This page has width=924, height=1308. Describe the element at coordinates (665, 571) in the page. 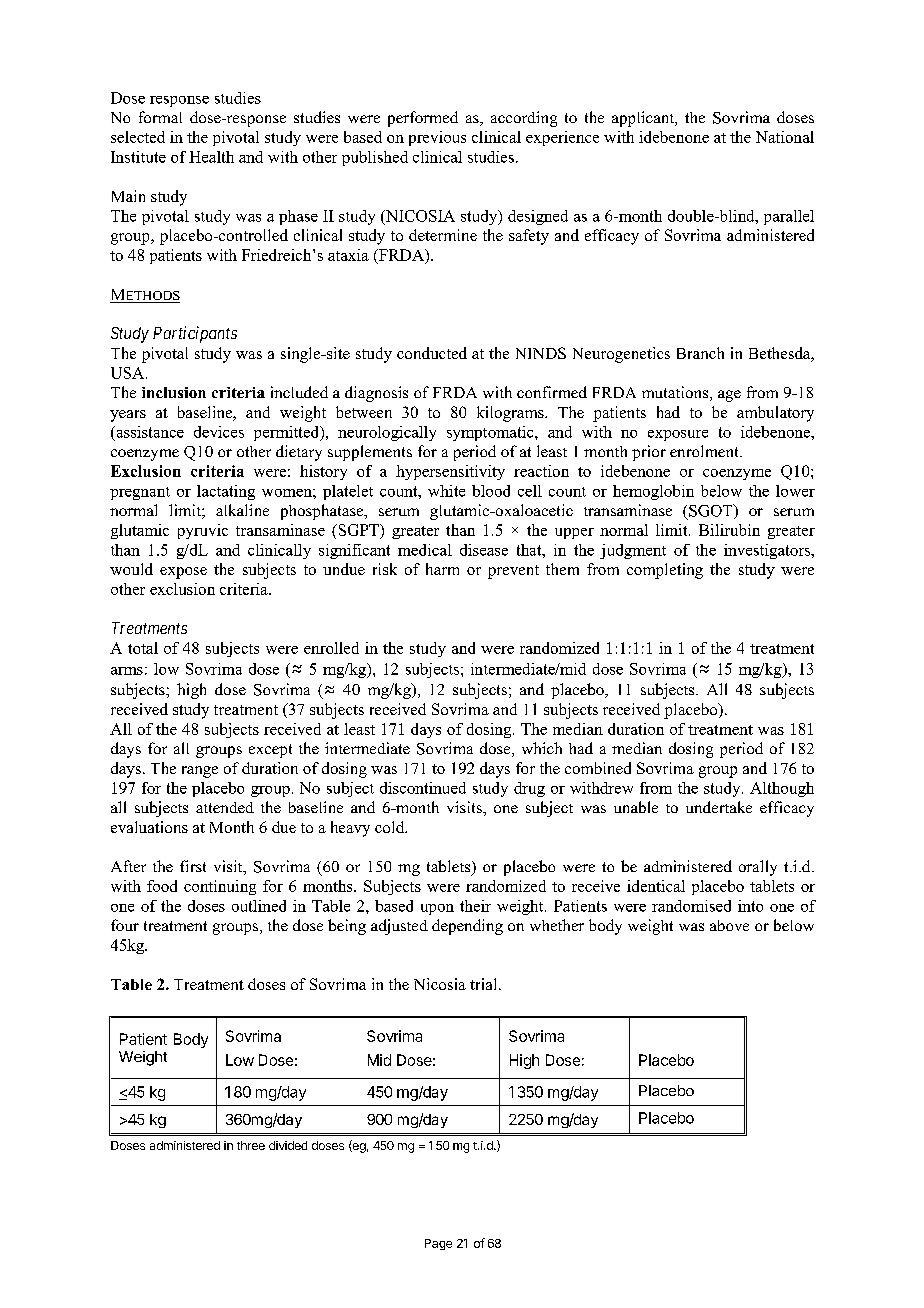

I see `completing` at that location.
